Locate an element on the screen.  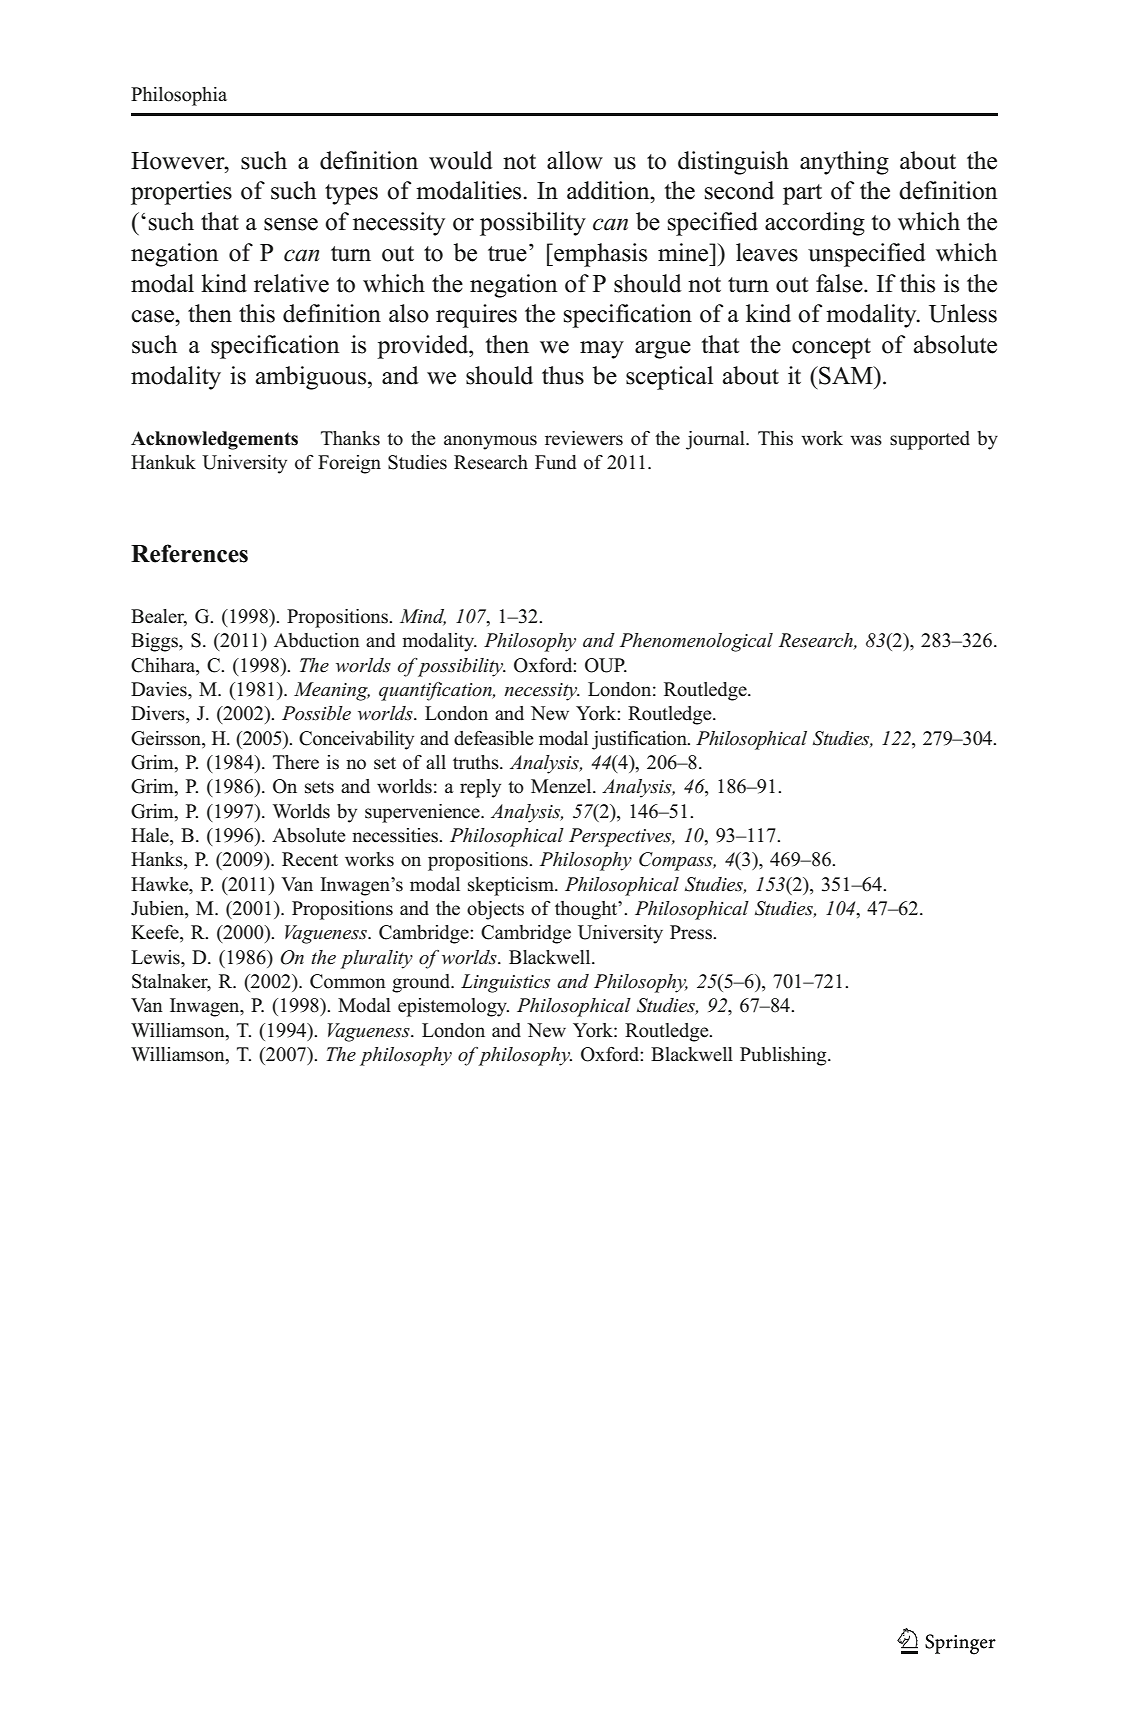
allow is located at coordinates (575, 160).
